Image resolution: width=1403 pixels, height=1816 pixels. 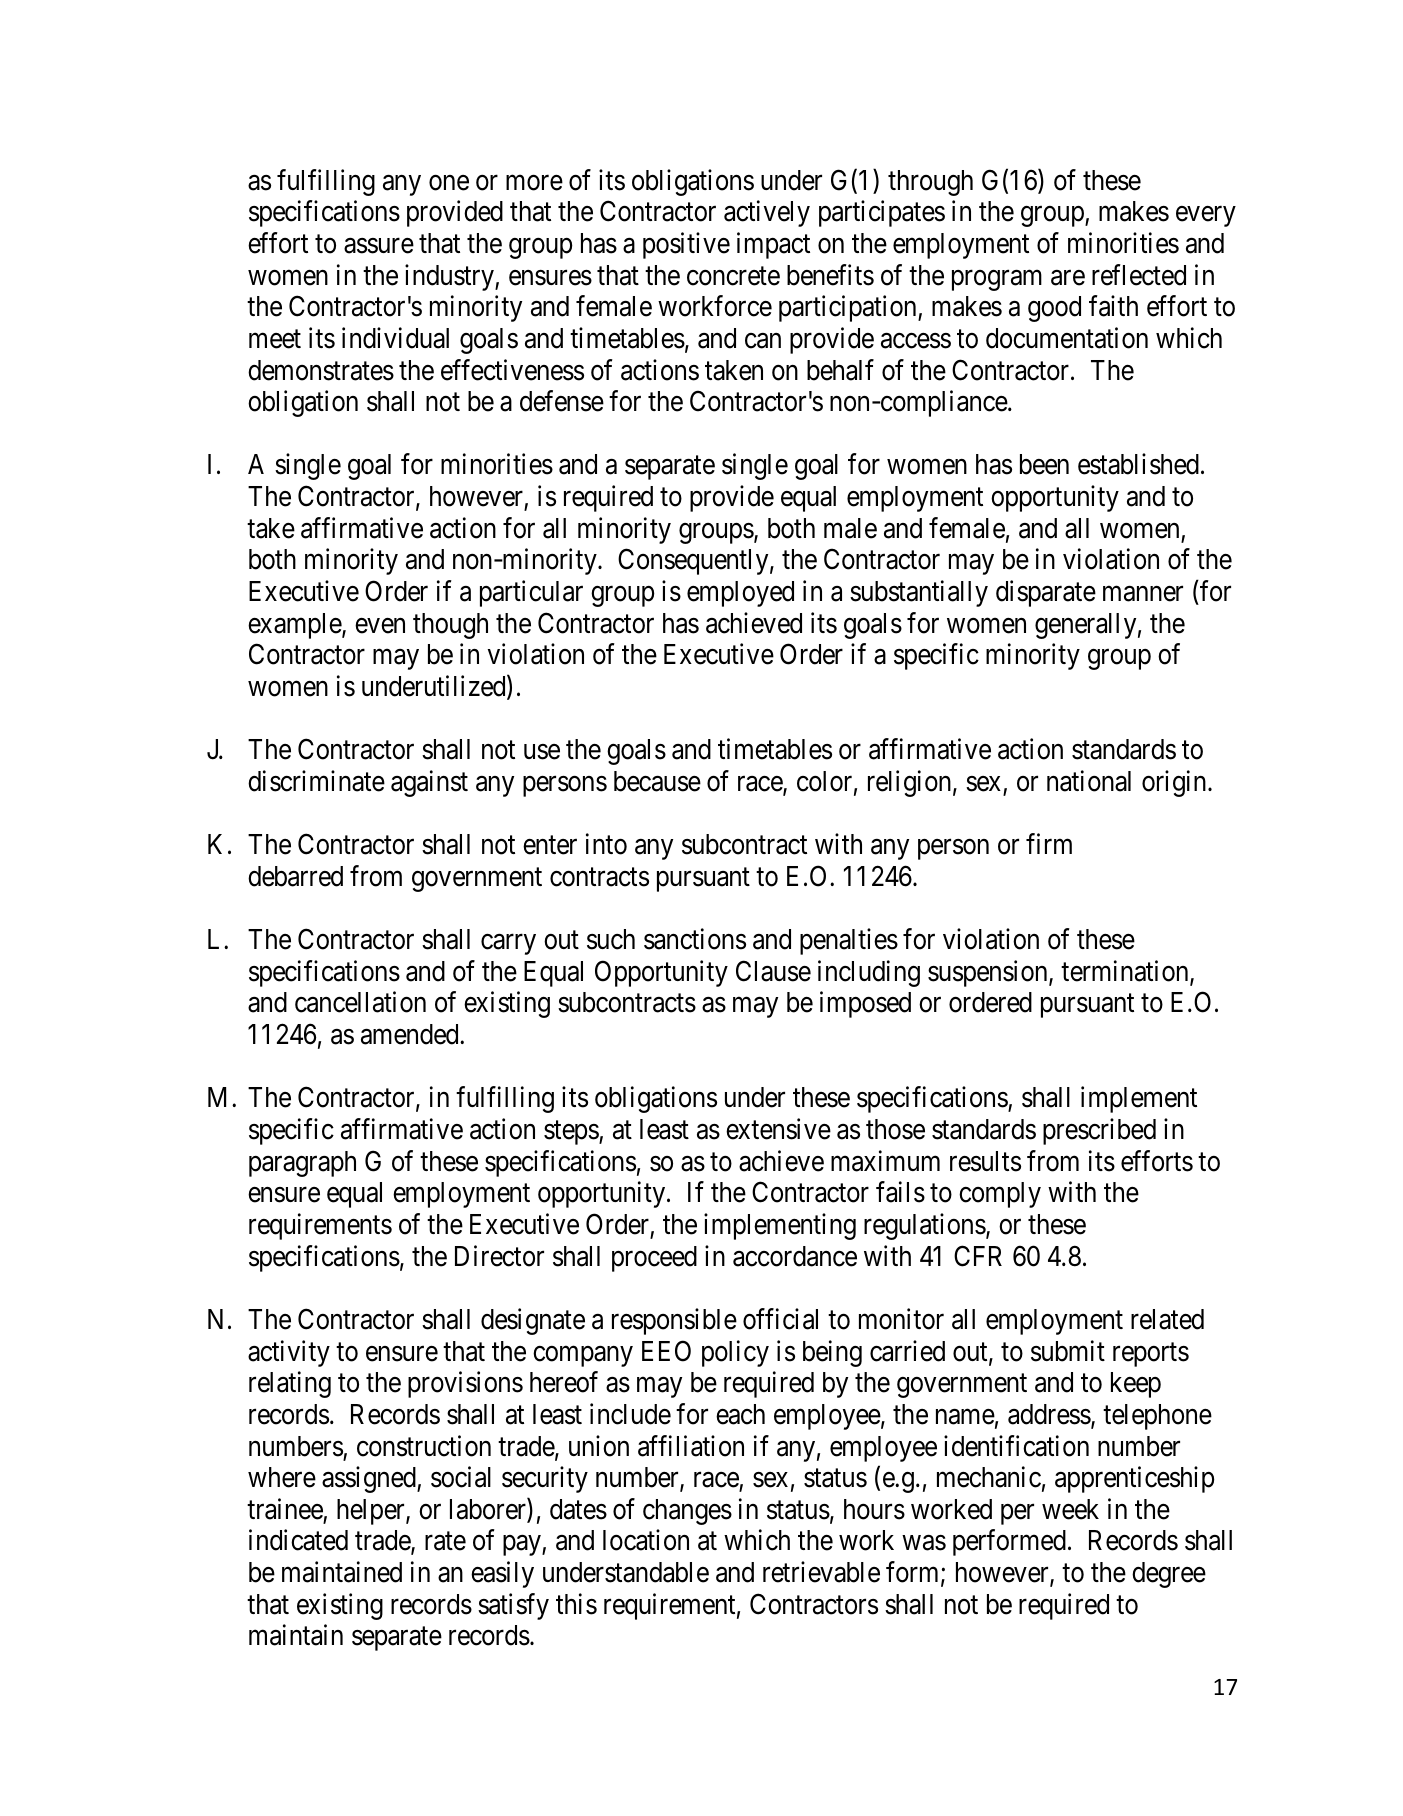 What do you see at coordinates (499, 1256) in the document?
I see `Director` at bounding box center [499, 1256].
